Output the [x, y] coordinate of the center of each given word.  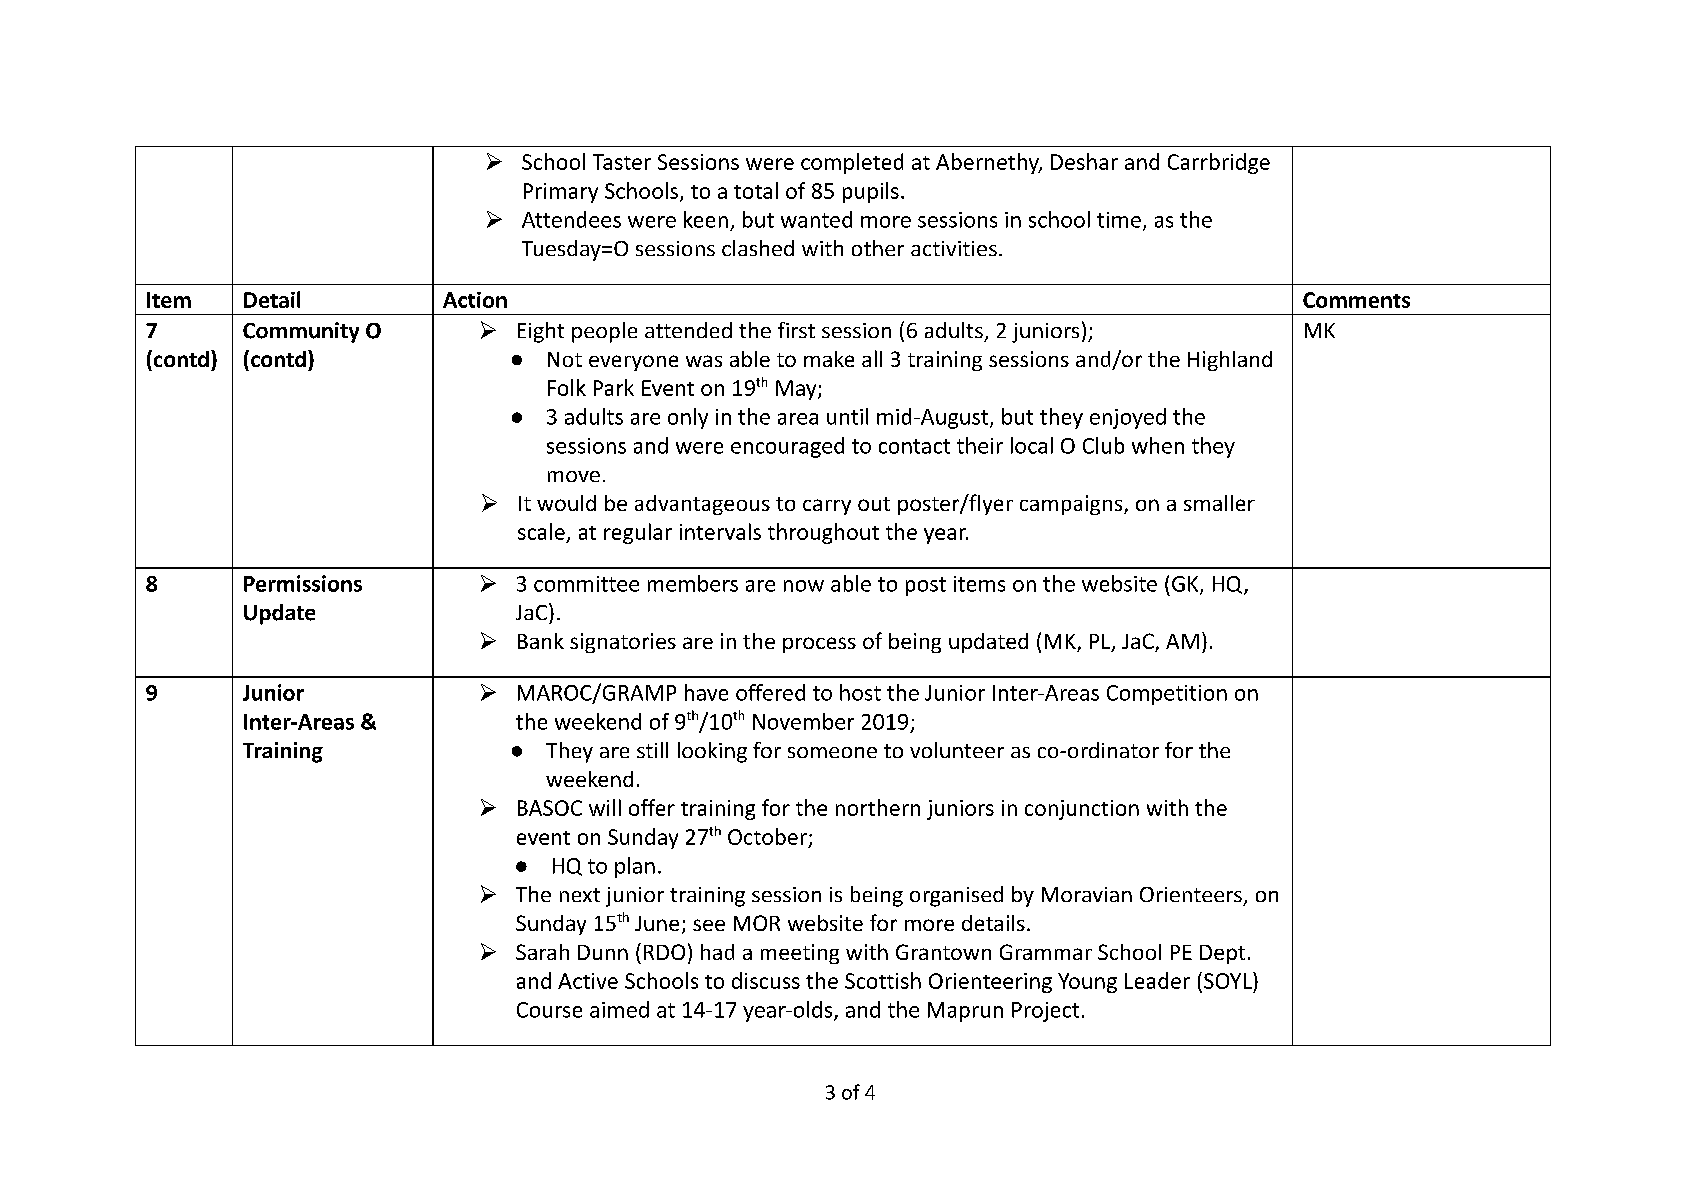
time [1119, 220]
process [819, 645]
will [605, 807]
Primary [561, 193]
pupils [871, 192]
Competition [1167, 695]
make [829, 359]
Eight [541, 332]
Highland [1230, 361]
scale [542, 533]
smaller [1219, 503]
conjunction [1082, 810]
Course [549, 1010]
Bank [541, 641]
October [767, 836]
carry [827, 507]
